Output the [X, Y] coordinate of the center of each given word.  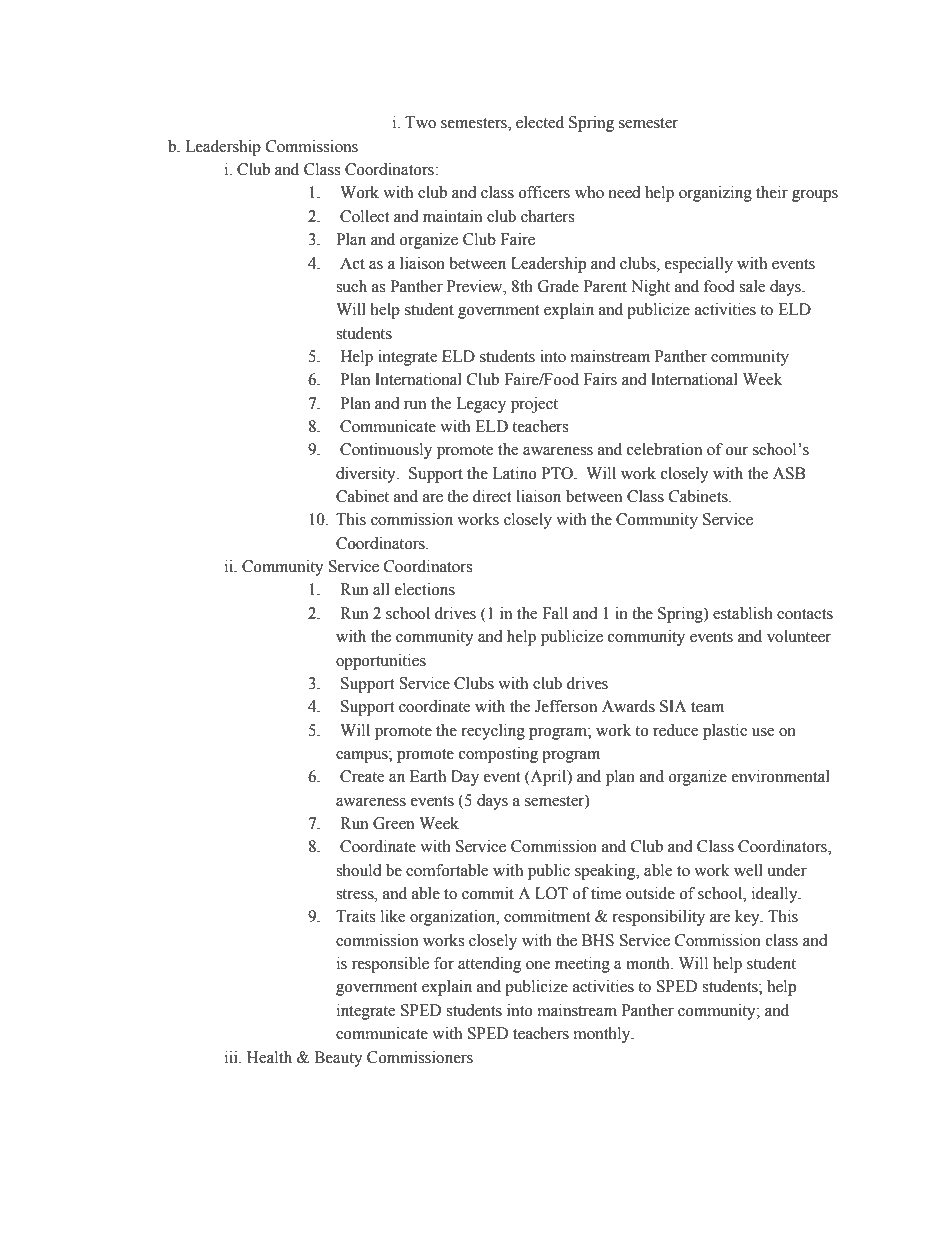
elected [540, 122]
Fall [555, 613]
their [772, 192]
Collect [364, 216]
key [748, 918]
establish [743, 613]
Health [269, 1057]
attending [490, 965]
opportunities [381, 662]
